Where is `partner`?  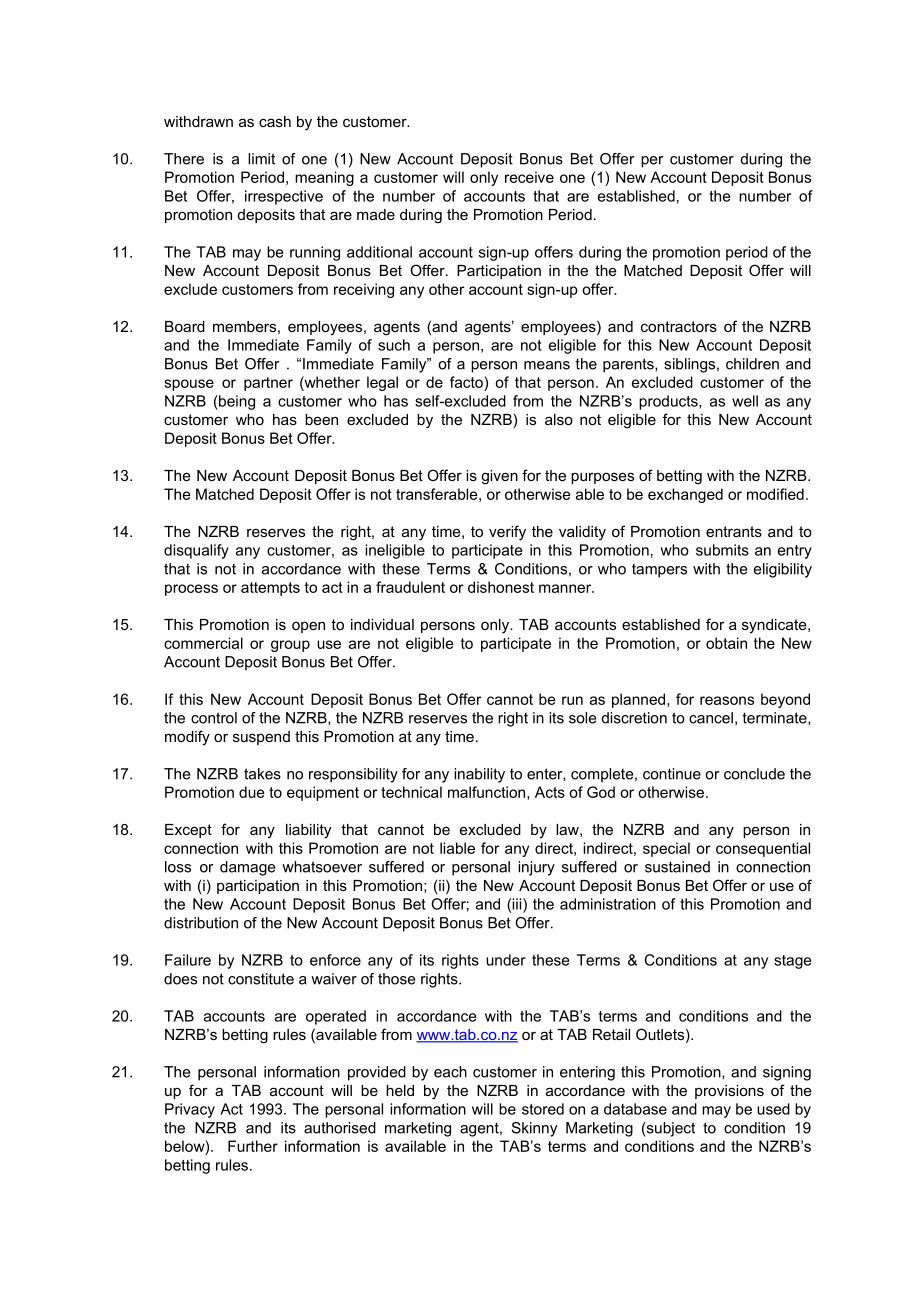
partner is located at coordinates (268, 384).
